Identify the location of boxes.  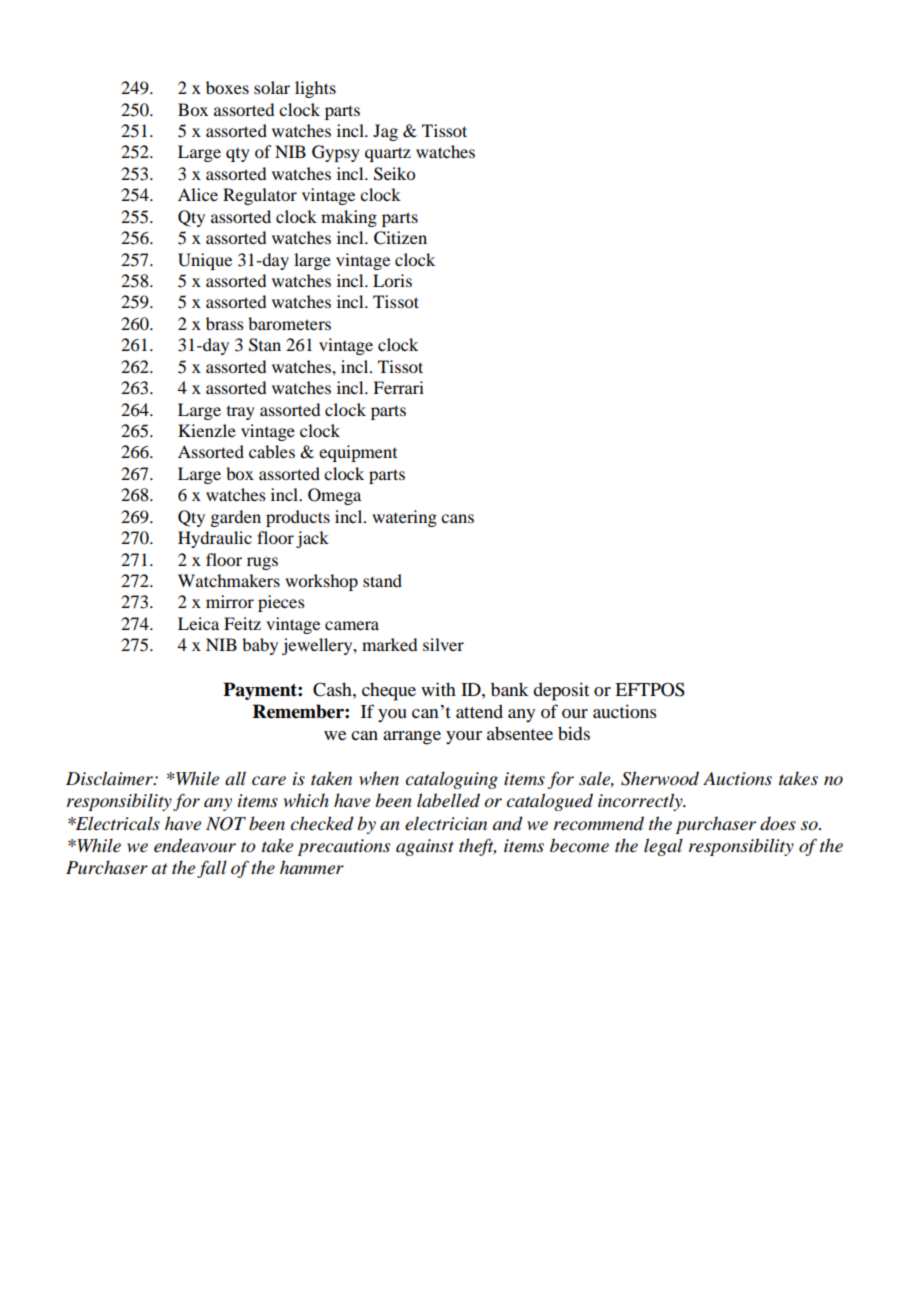
(227, 87).
